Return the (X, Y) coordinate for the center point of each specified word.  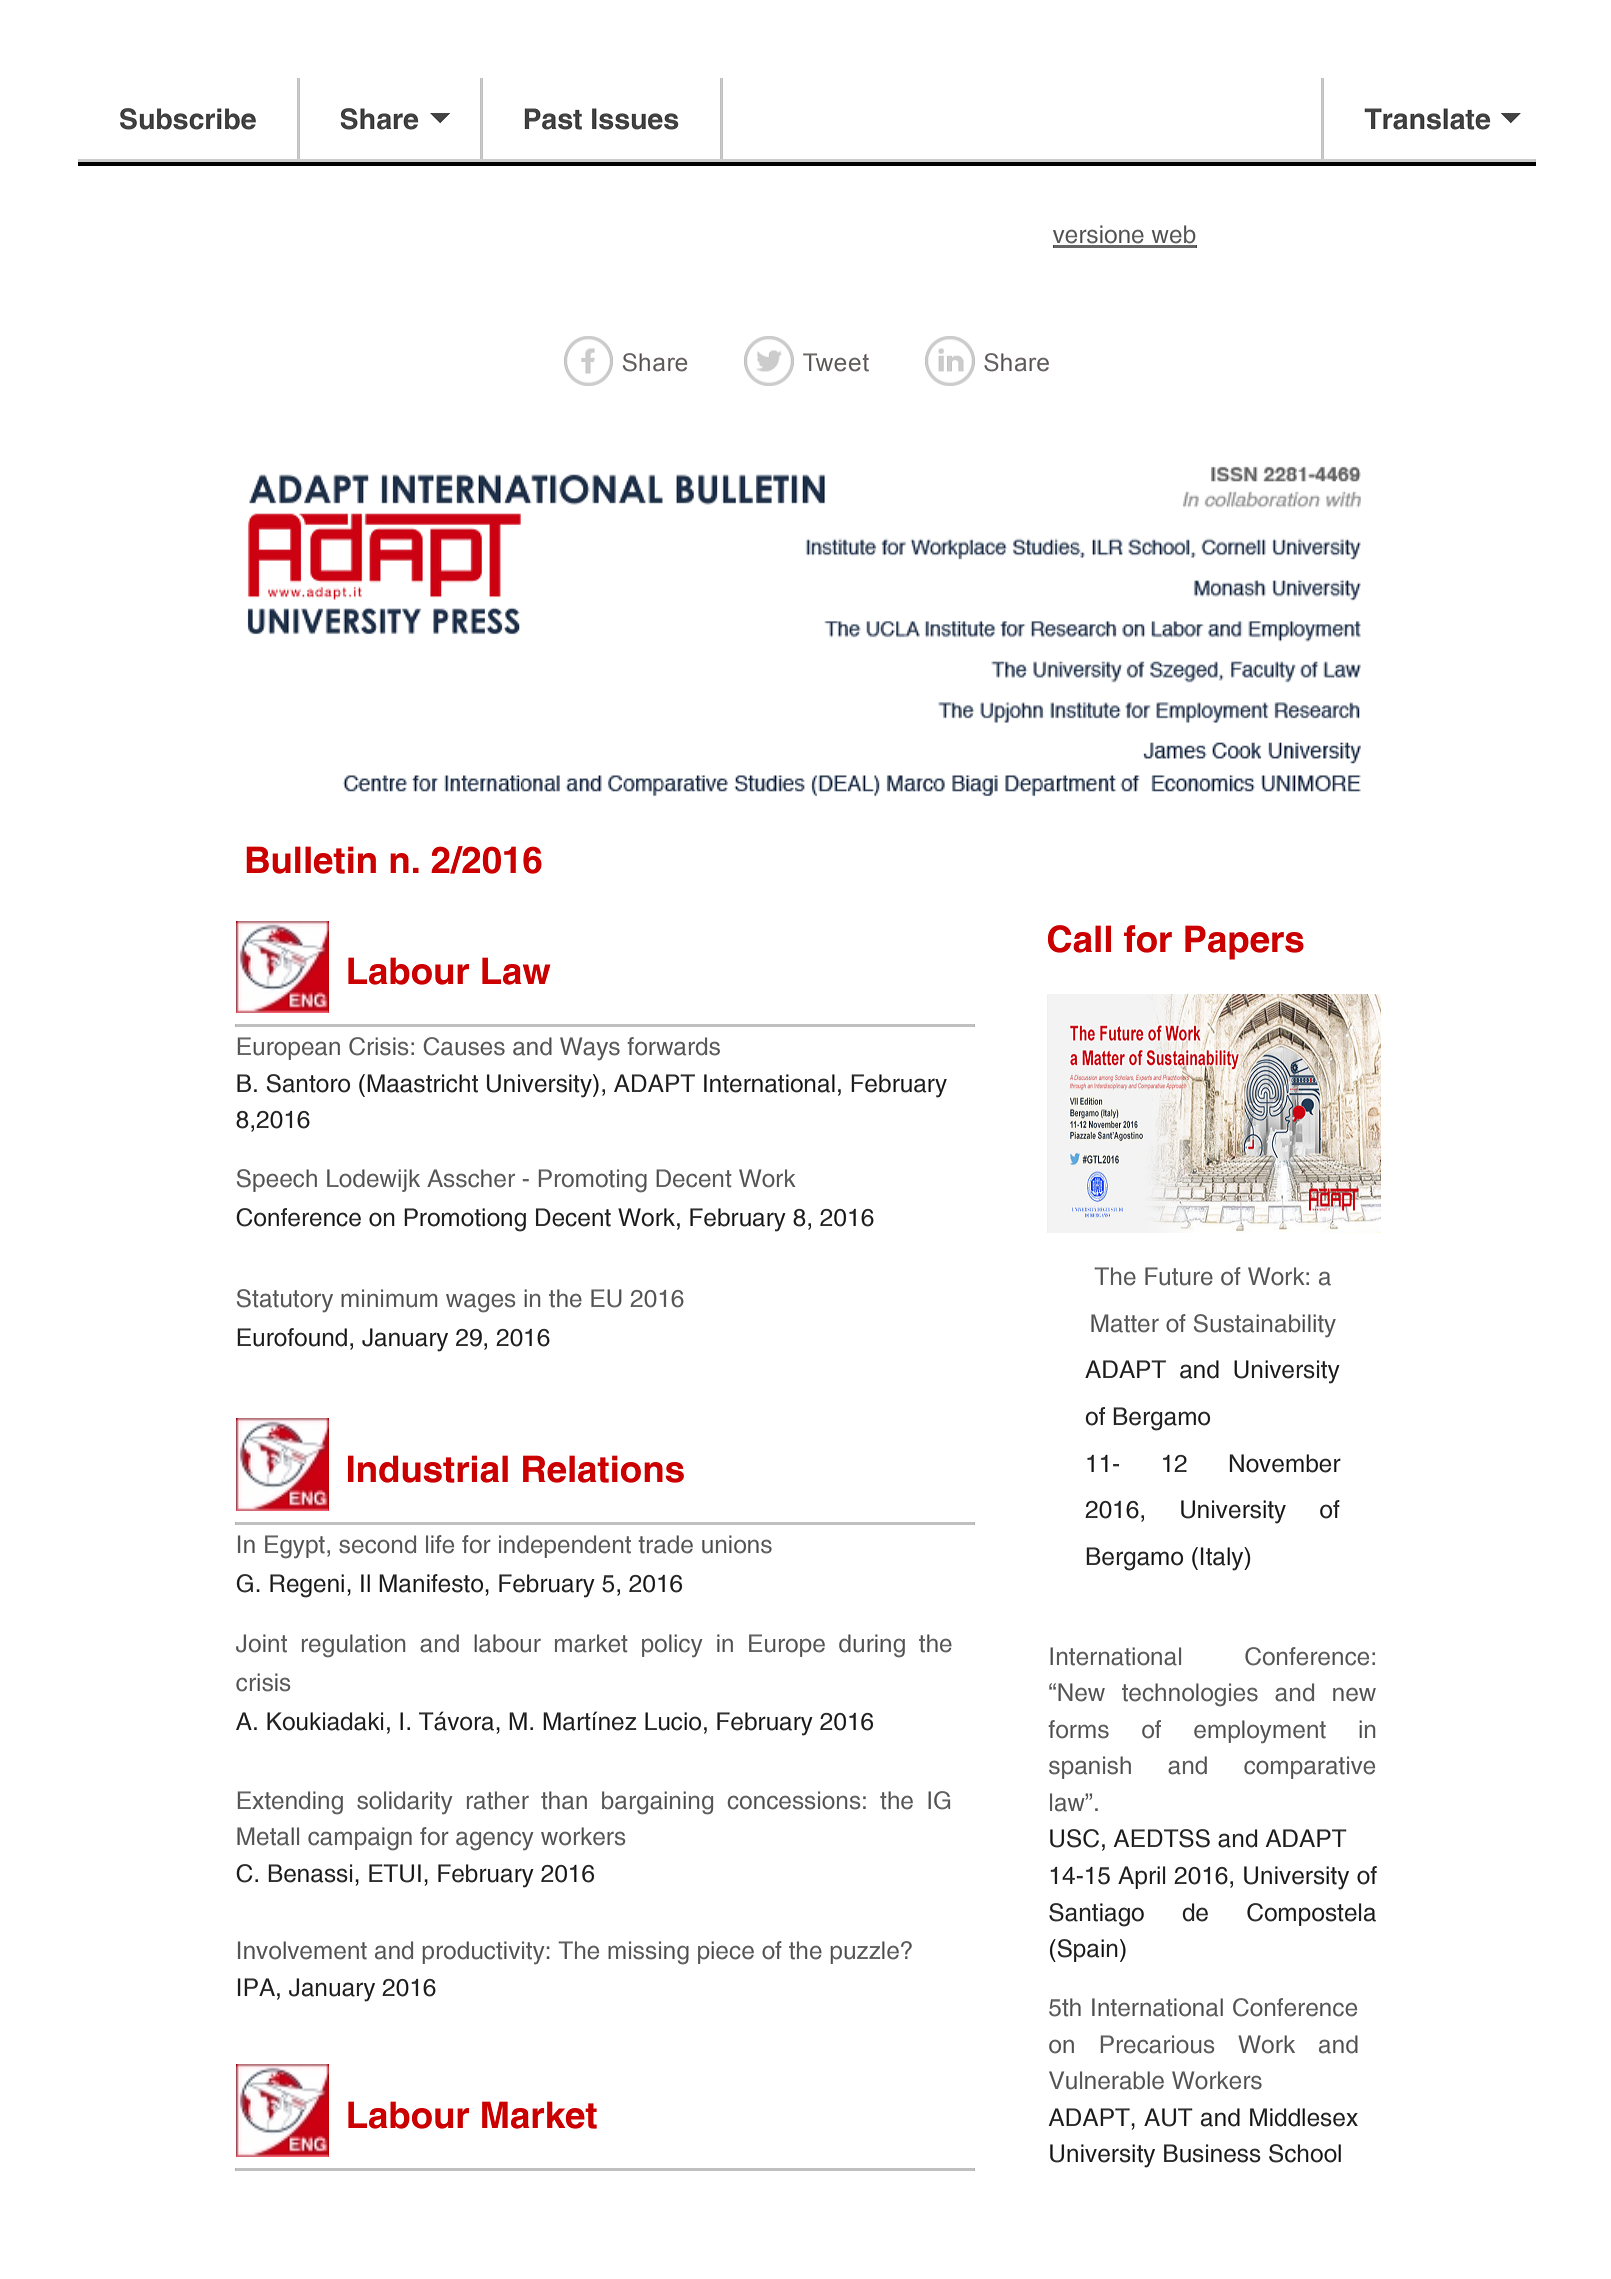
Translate (1427, 119)
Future (1179, 1276)
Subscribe (188, 119)
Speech (277, 1180)
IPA (256, 1987)
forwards (673, 1046)
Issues (635, 119)
